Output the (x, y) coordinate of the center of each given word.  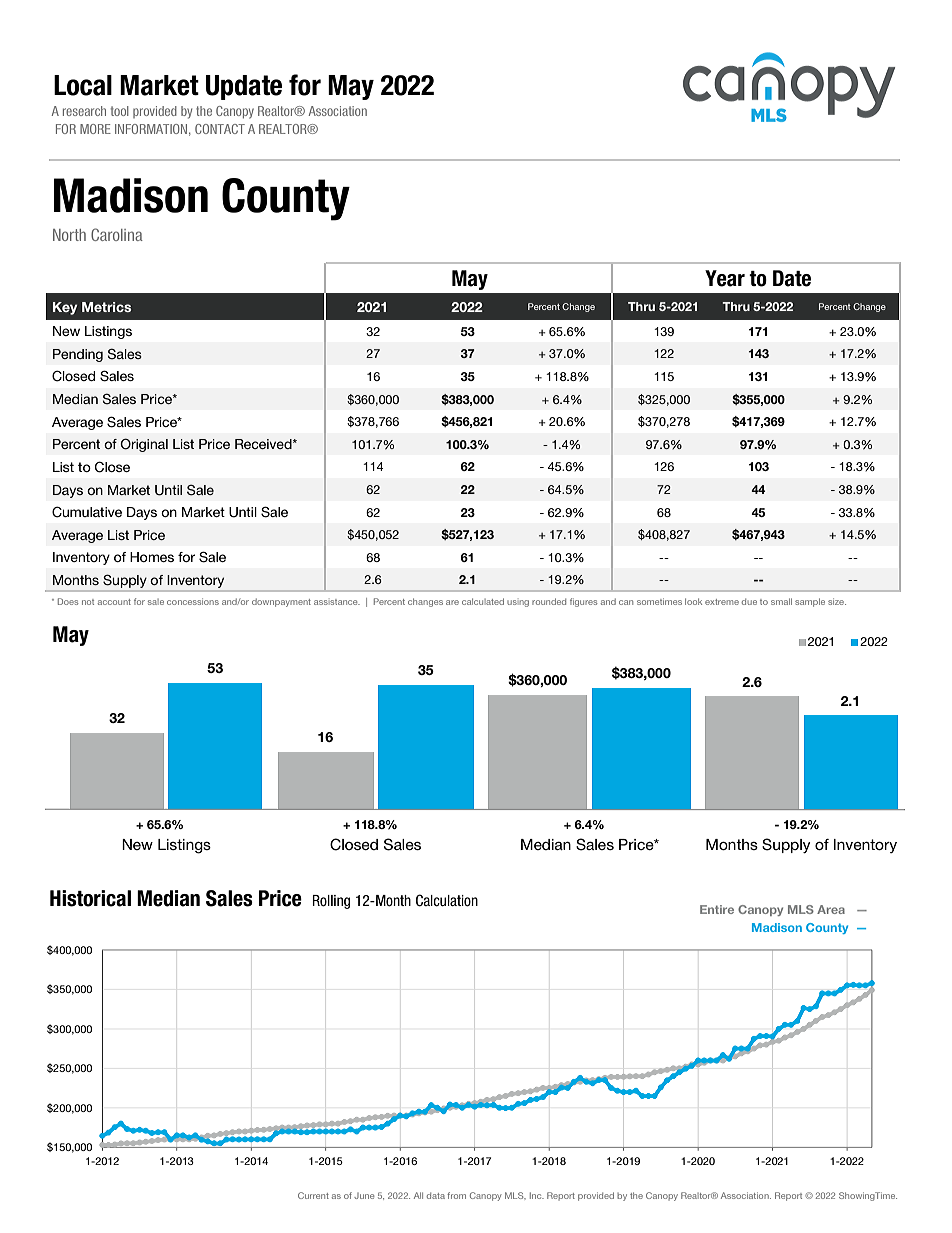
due (749, 602)
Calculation (447, 900)
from (456, 1195)
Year (725, 278)
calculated (483, 601)
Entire (717, 909)
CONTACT (220, 129)
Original (144, 445)
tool (120, 111)
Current (313, 1195)
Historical (90, 898)
